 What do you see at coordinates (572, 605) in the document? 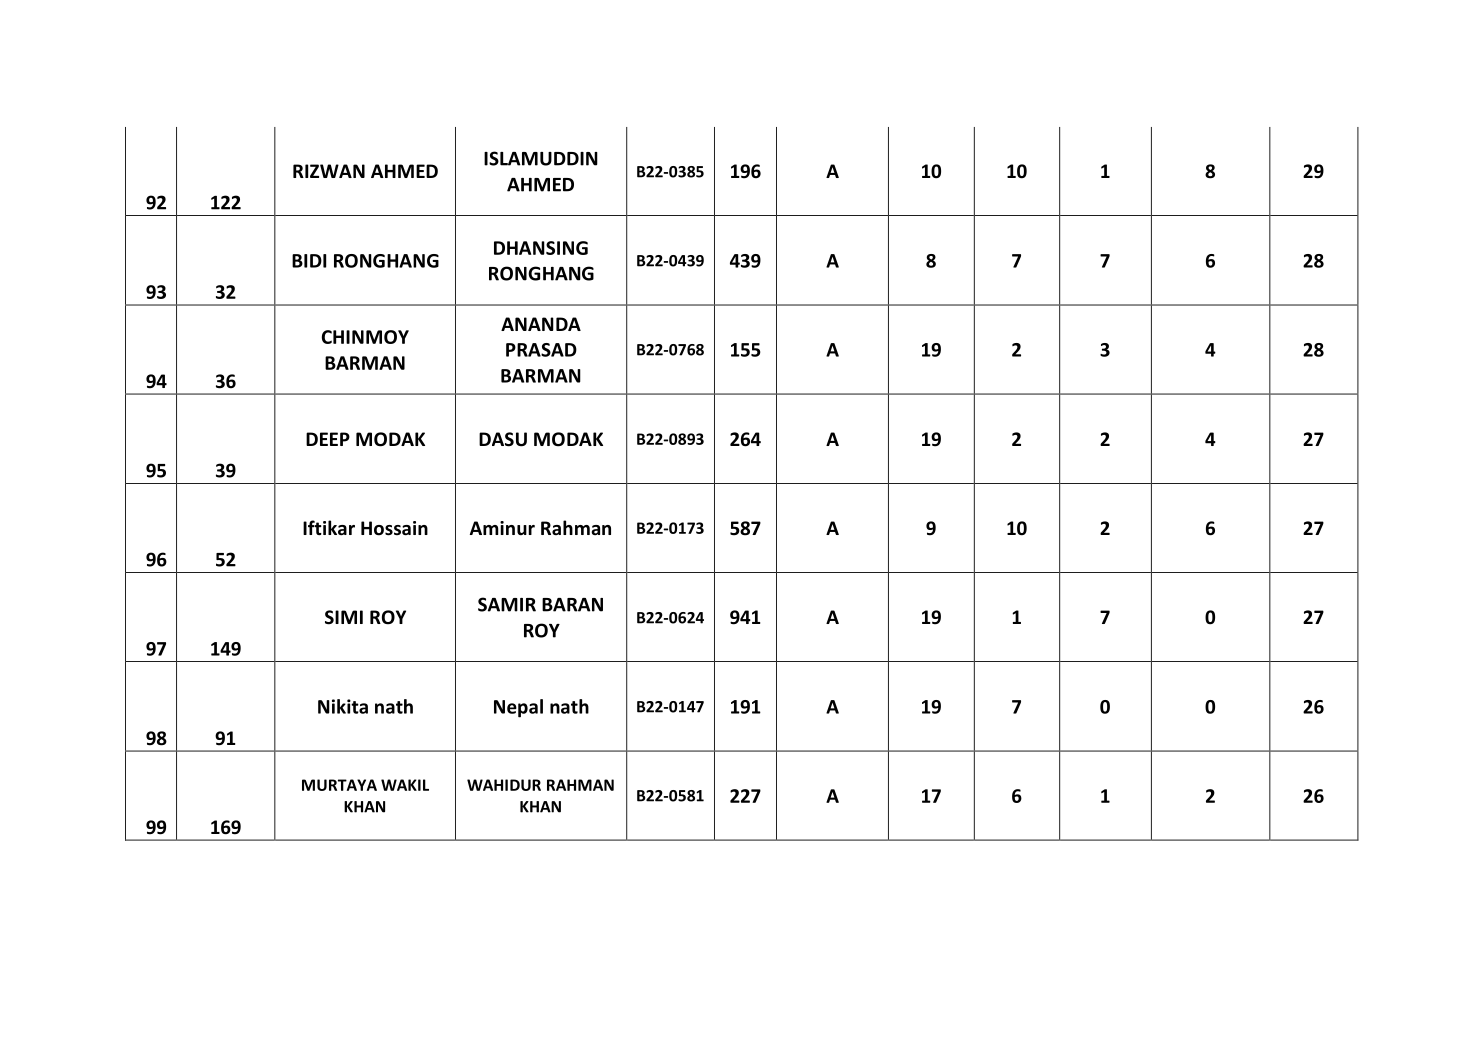
I see `BARAN` at bounding box center [572, 605].
